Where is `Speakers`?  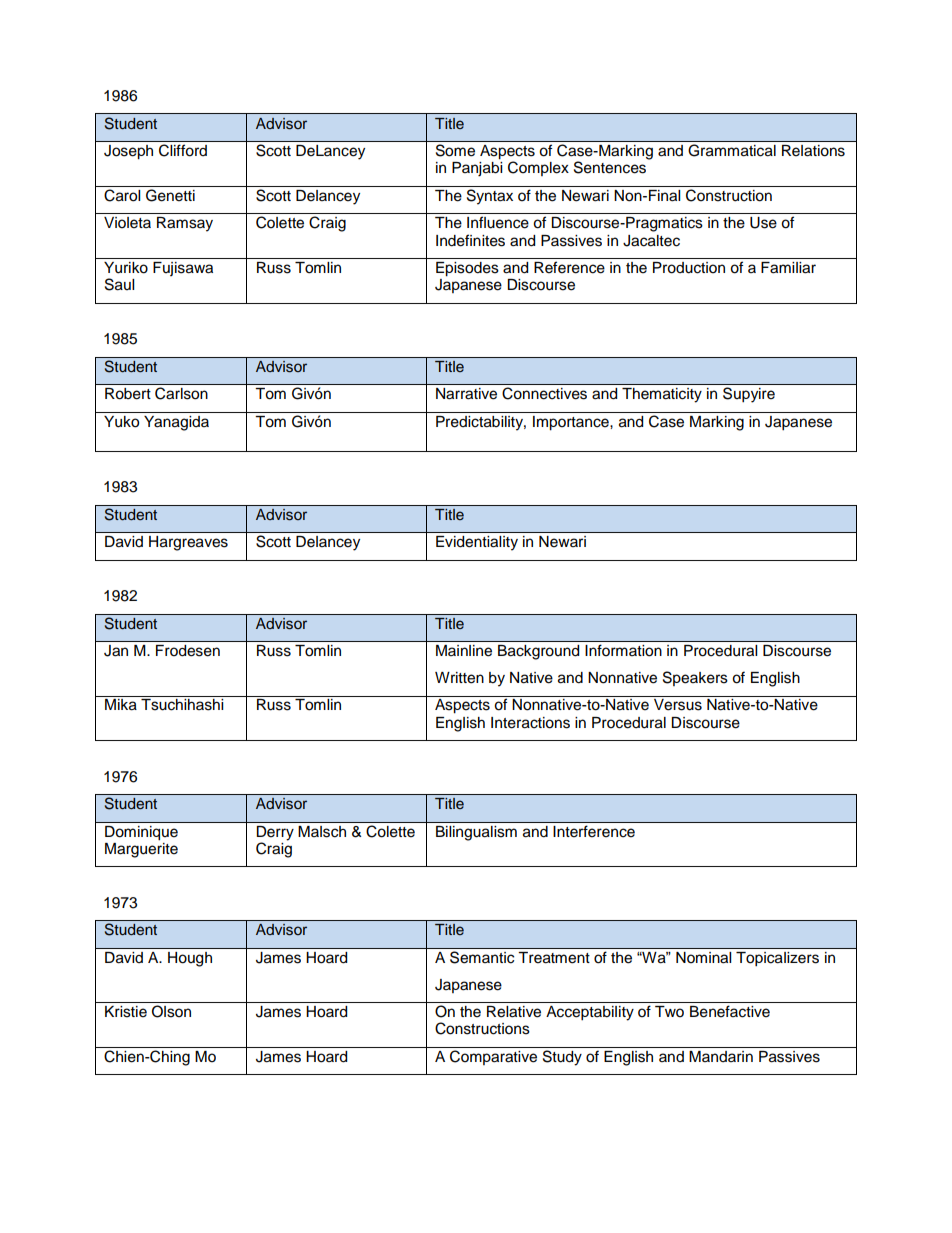
Speakers is located at coordinates (695, 678).
